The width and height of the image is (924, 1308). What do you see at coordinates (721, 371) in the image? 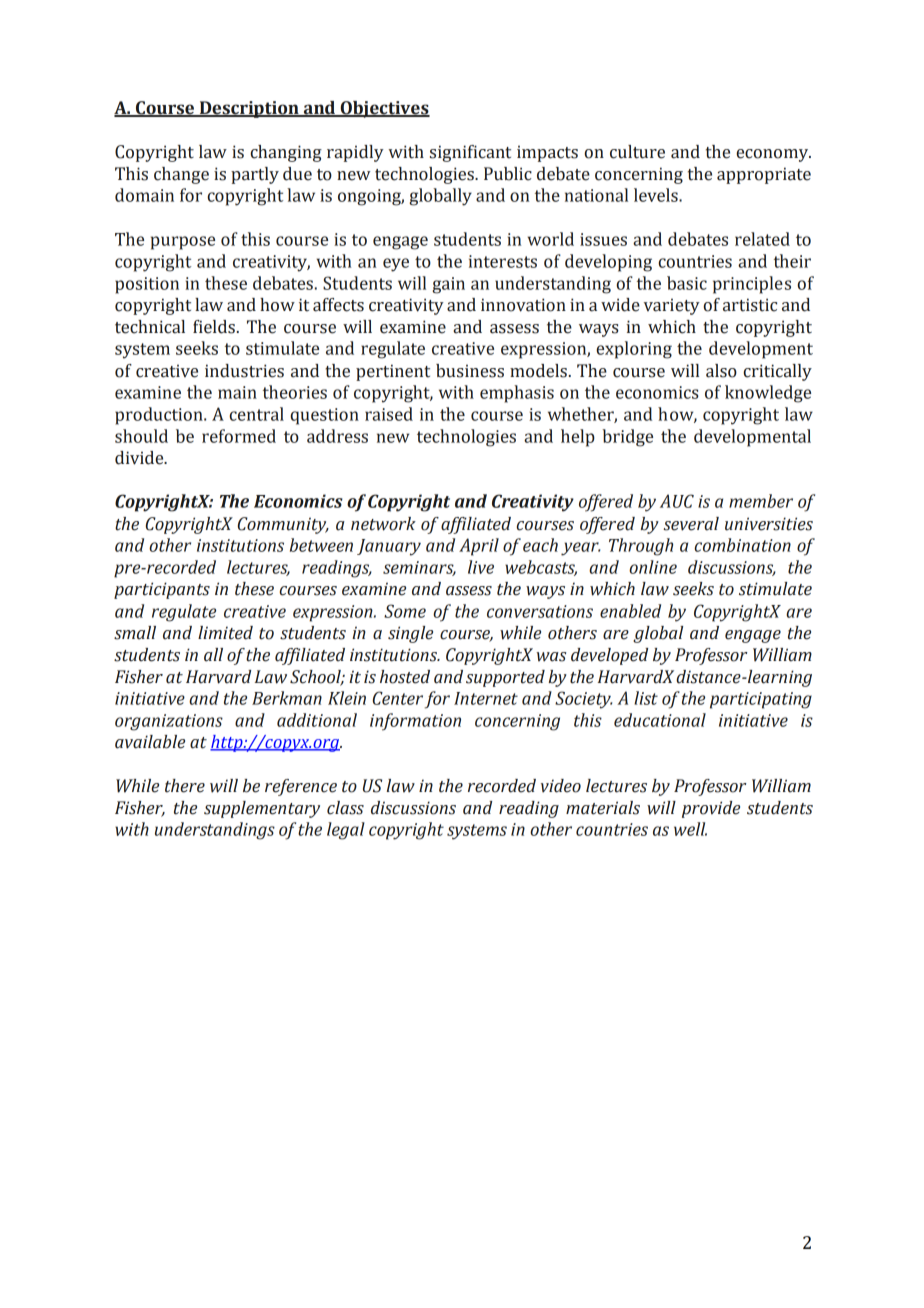
I see `also` at bounding box center [721, 371].
